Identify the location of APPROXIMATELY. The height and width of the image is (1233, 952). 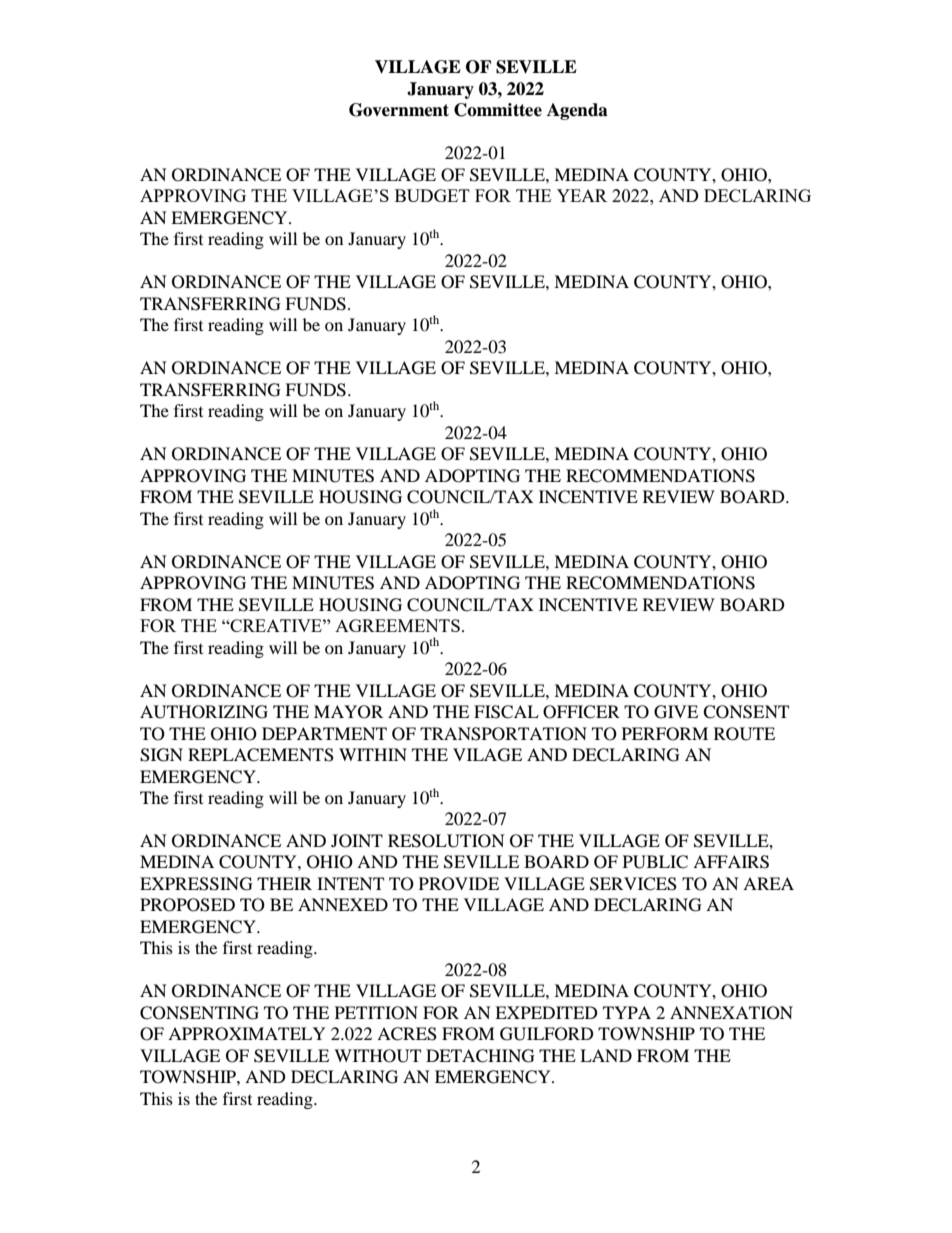
(247, 1034).
